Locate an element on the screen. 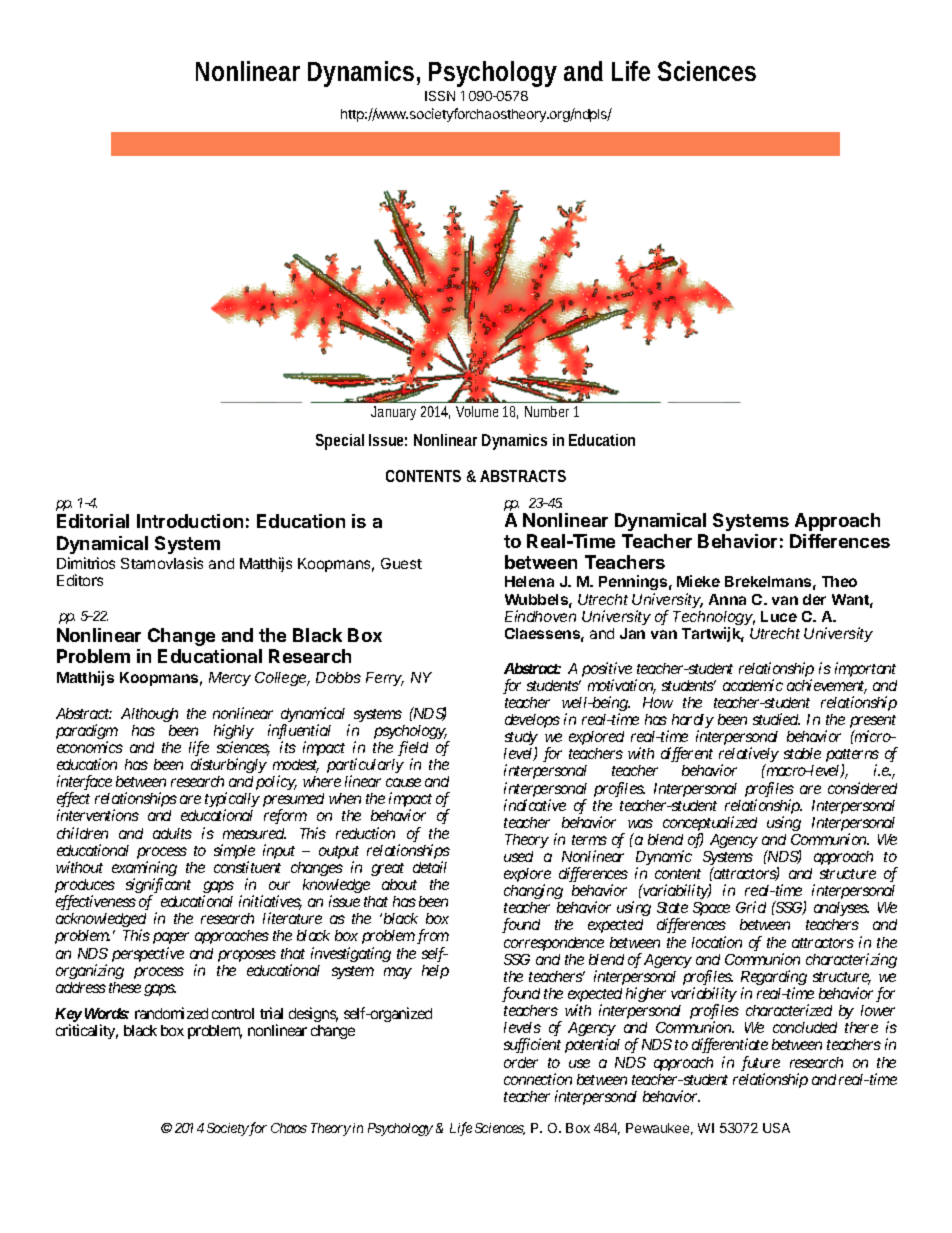  ISSN is located at coordinates (440, 96).
